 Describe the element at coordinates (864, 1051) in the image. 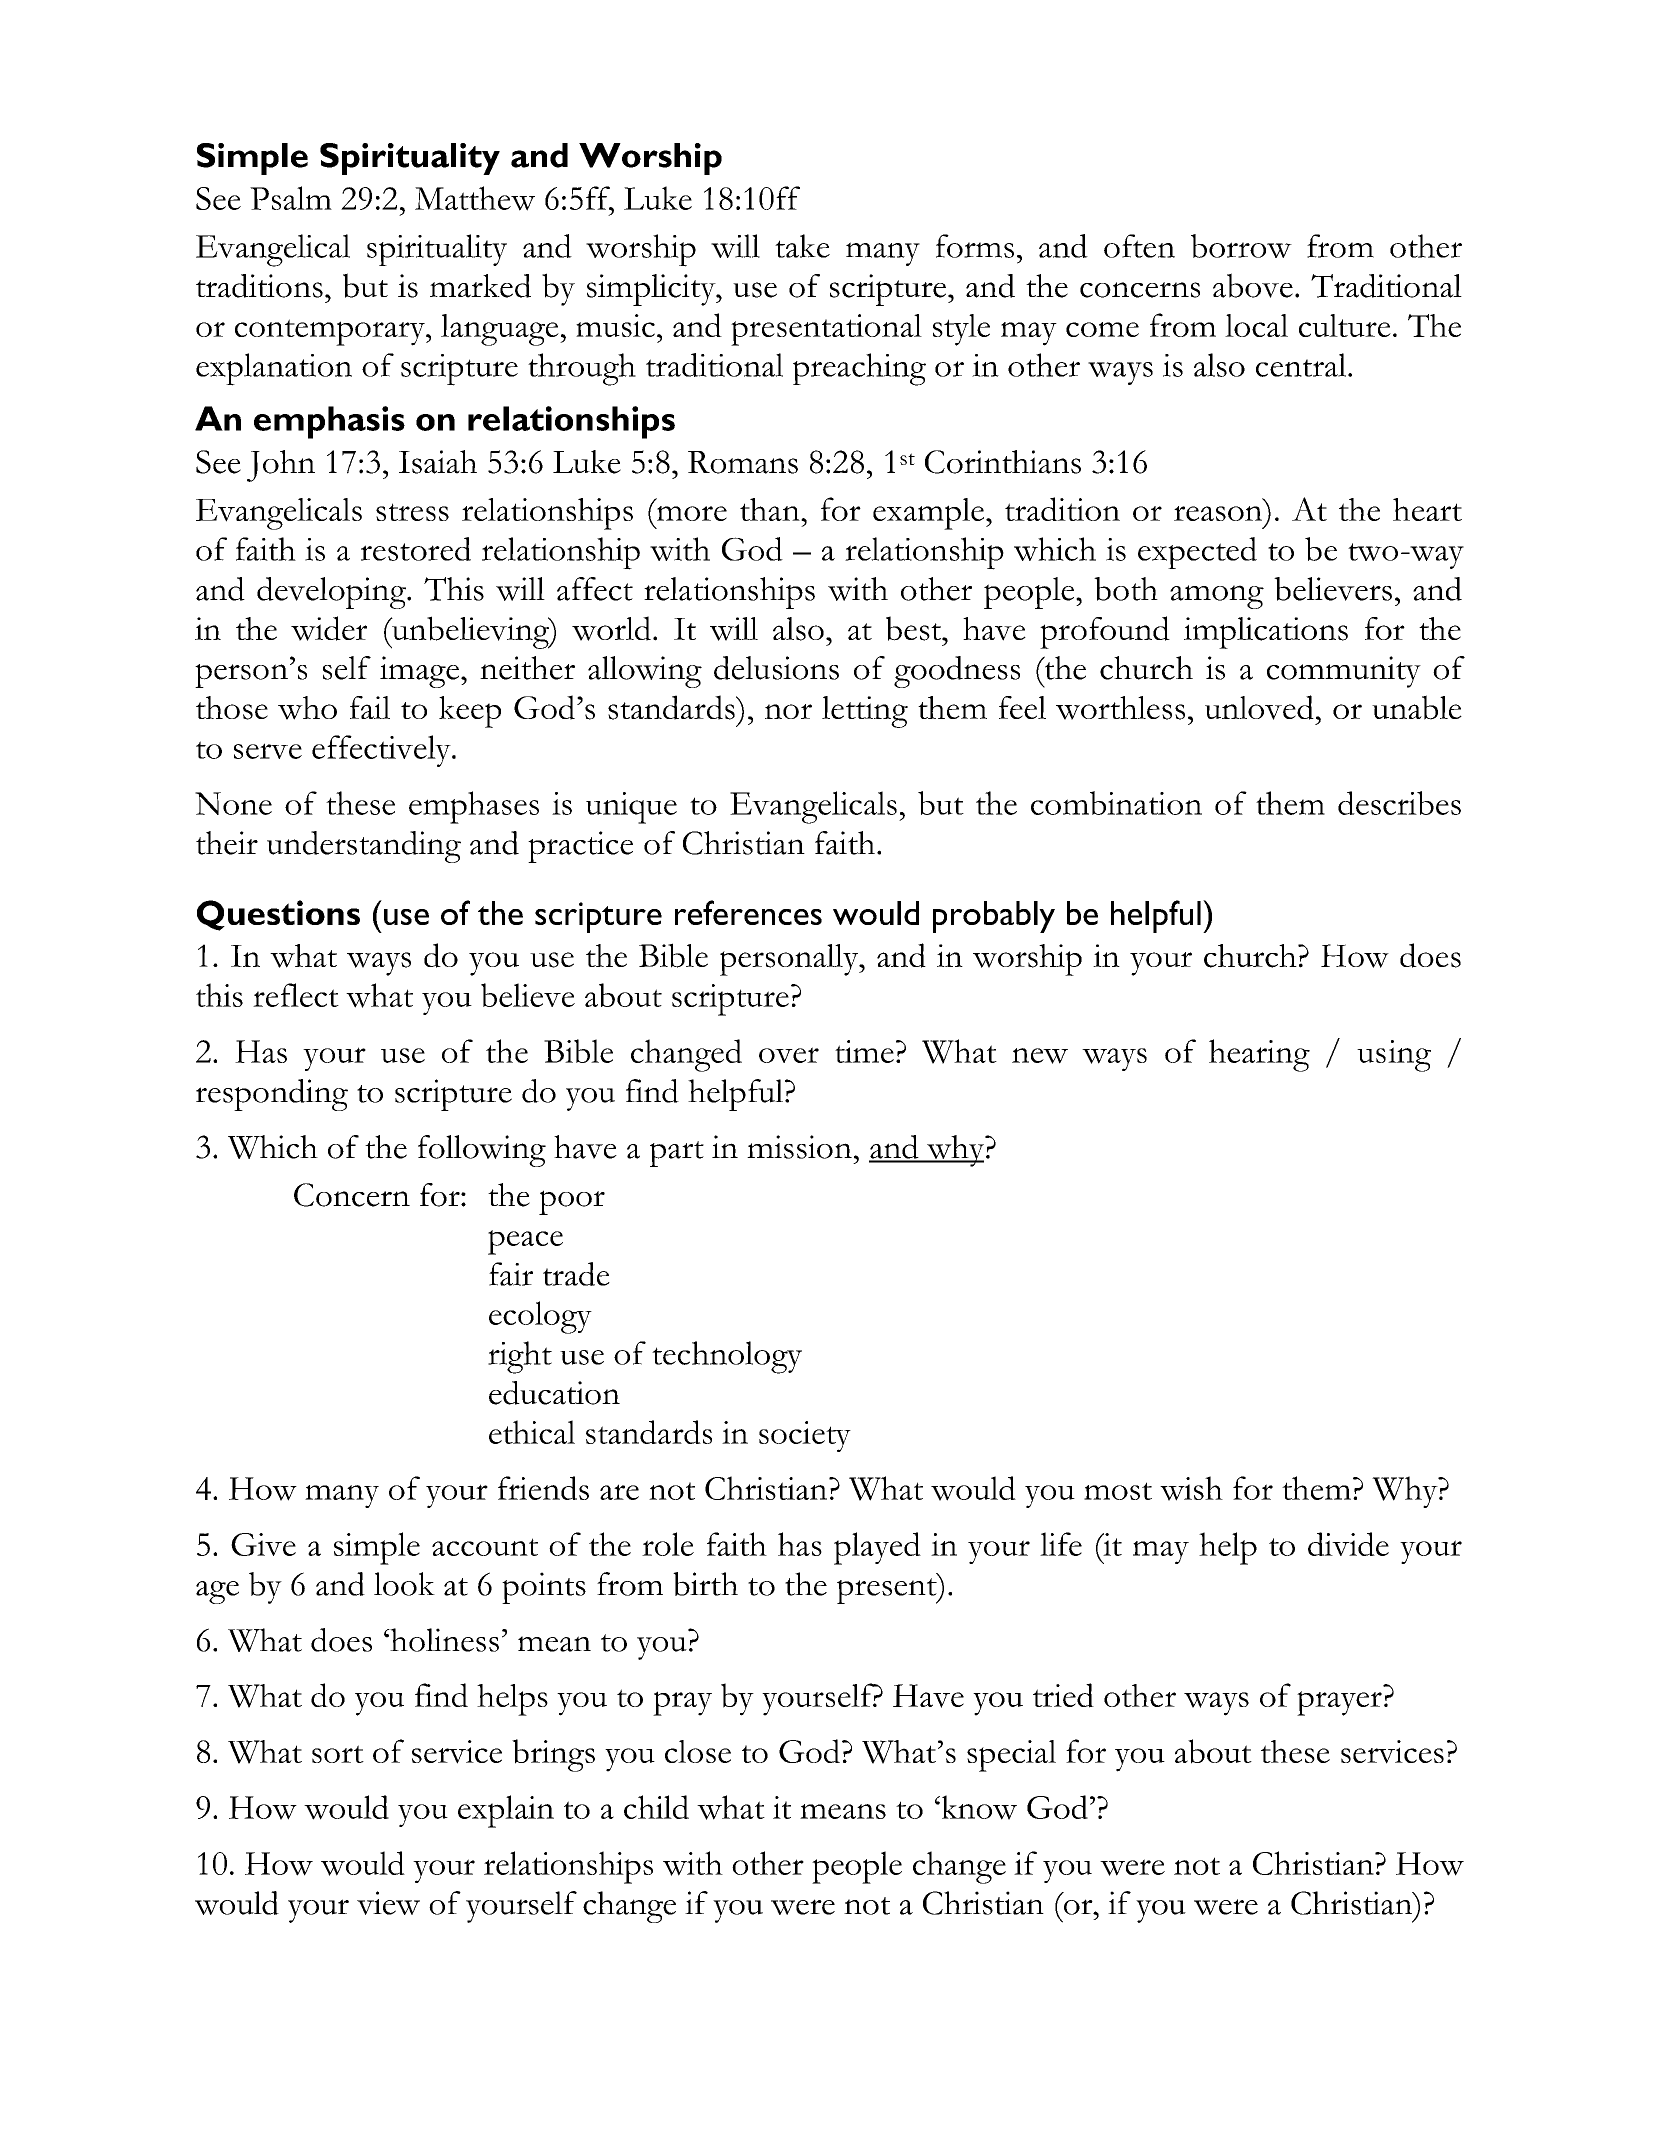

I see `time` at that location.
